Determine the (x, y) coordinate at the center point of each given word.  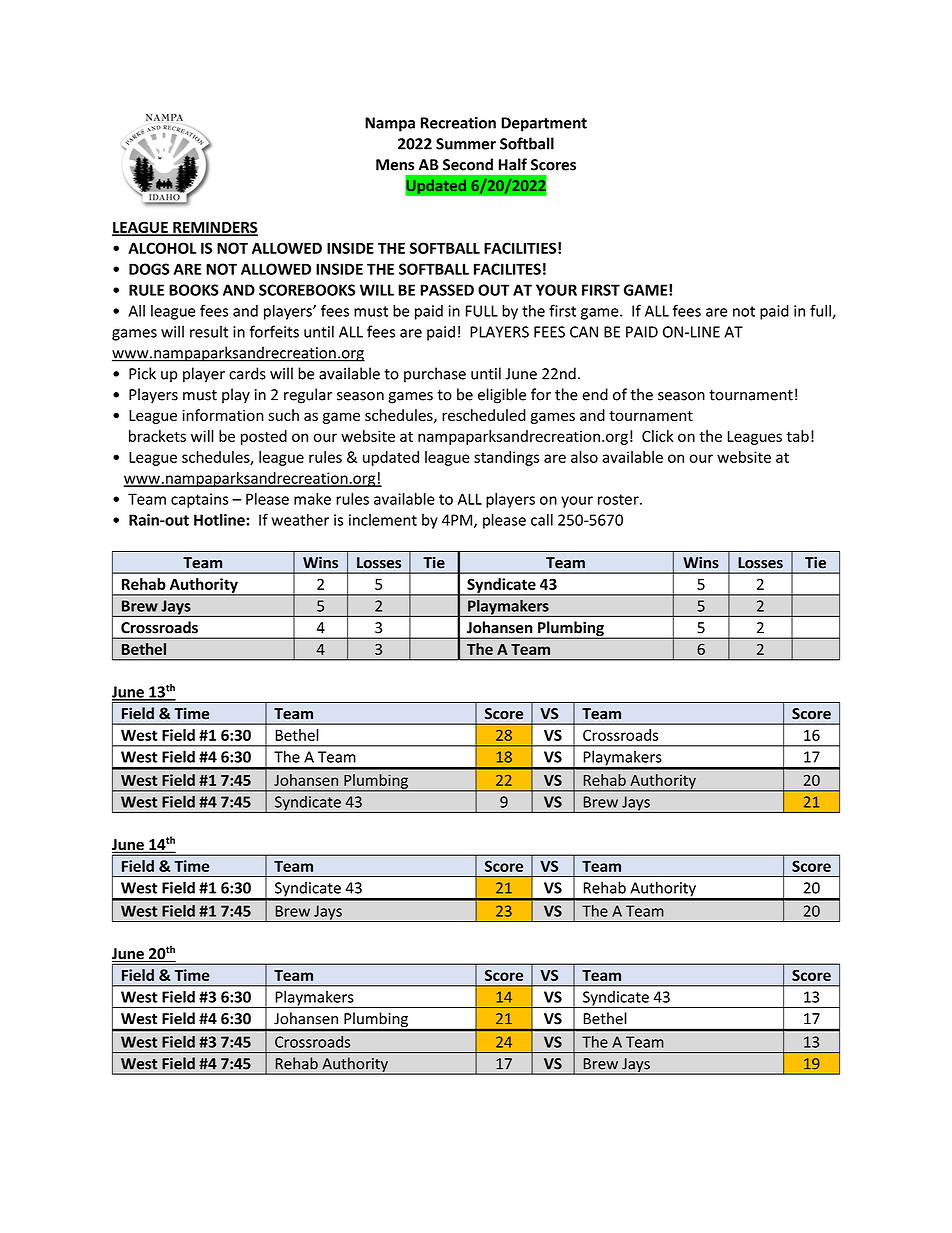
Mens (395, 165)
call (542, 520)
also (584, 457)
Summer (466, 144)
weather (300, 520)
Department (544, 124)
